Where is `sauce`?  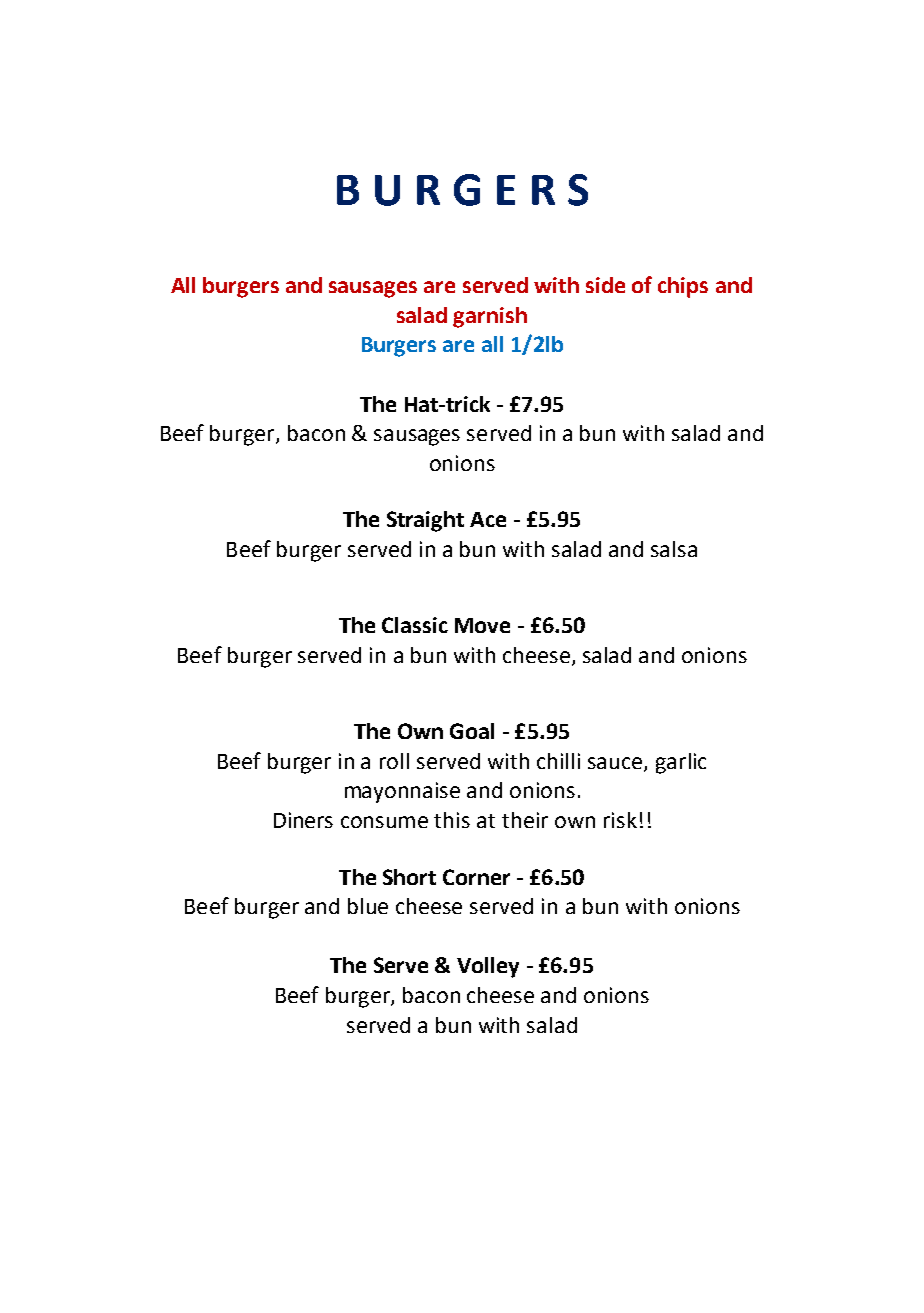
sauce is located at coordinates (616, 764).
